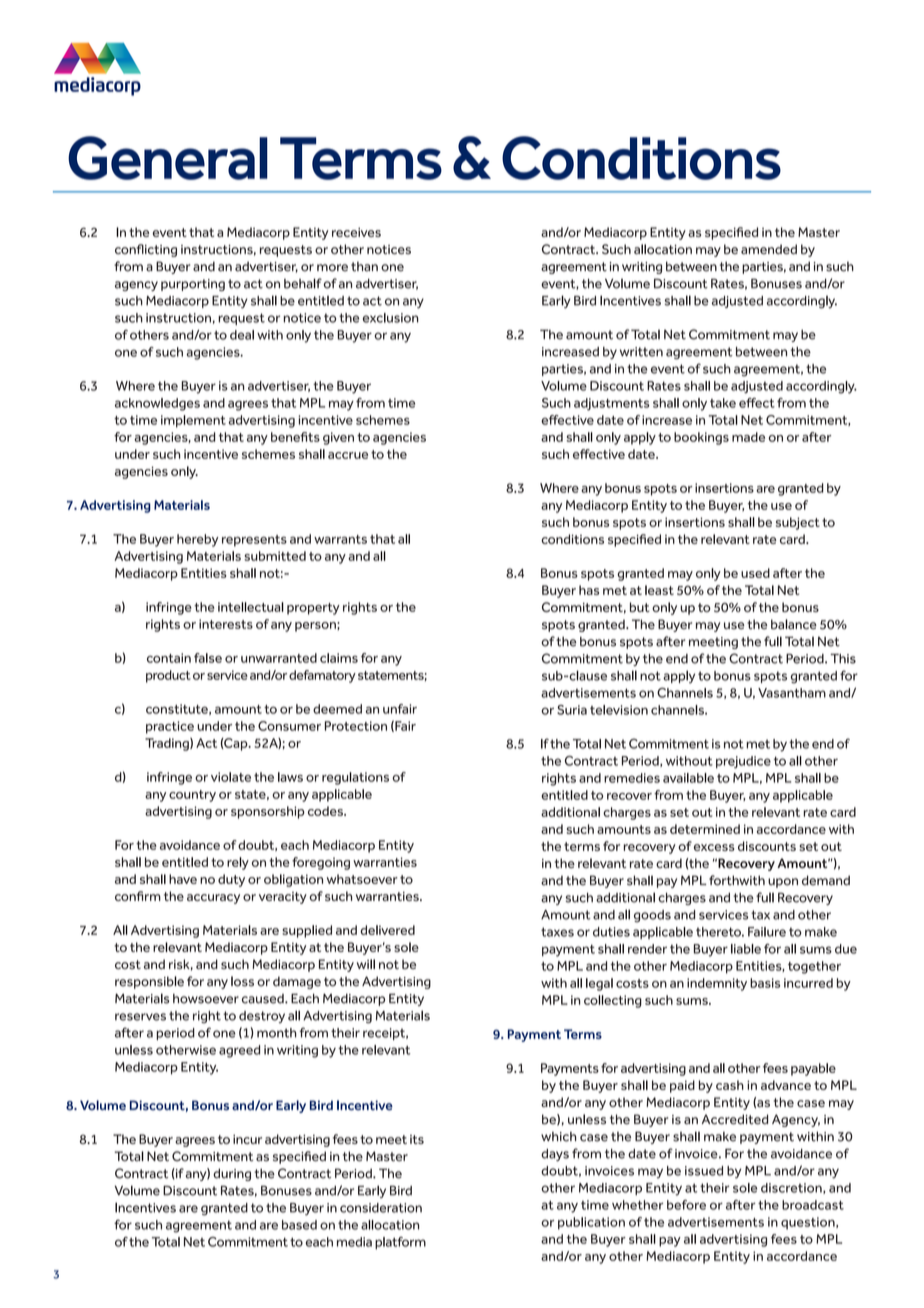 Image resolution: width=924 pixels, height=1308 pixels. Describe the element at coordinates (192, 796) in the image. I see `country` at that location.
